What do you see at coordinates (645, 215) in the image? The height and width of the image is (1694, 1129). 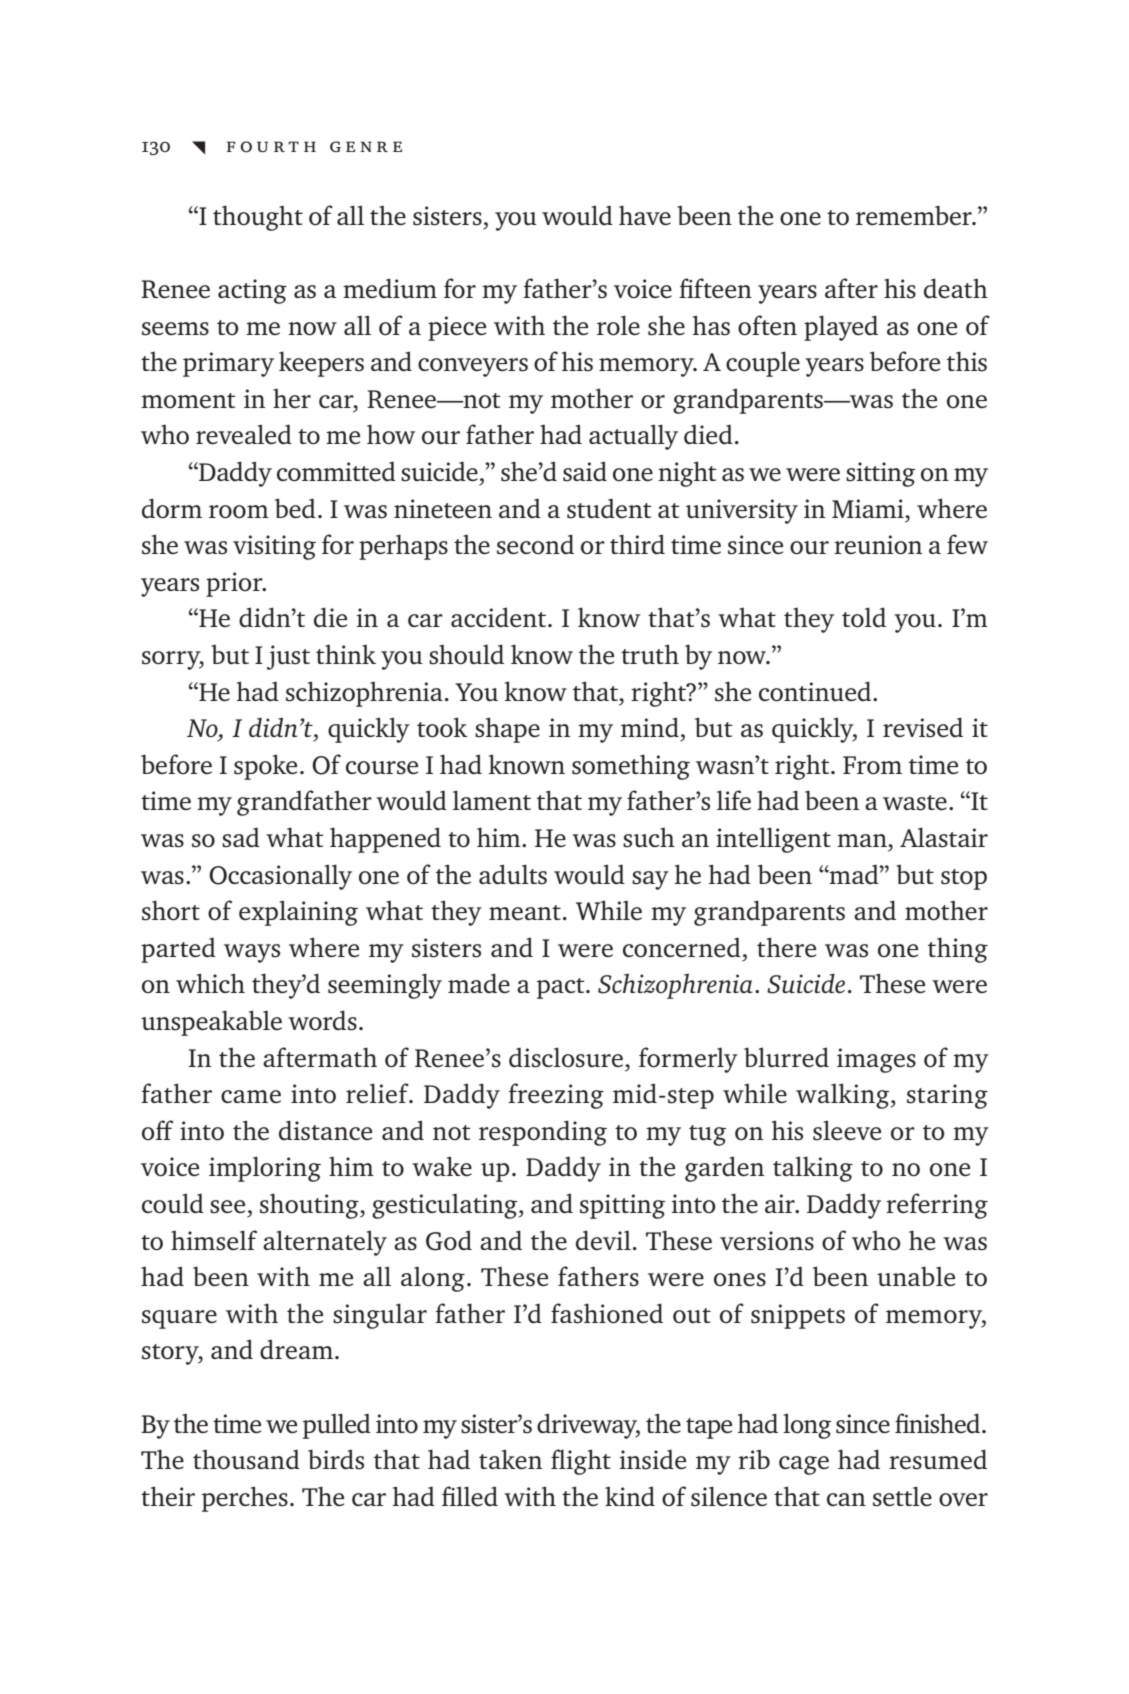 I see `have` at bounding box center [645, 215].
